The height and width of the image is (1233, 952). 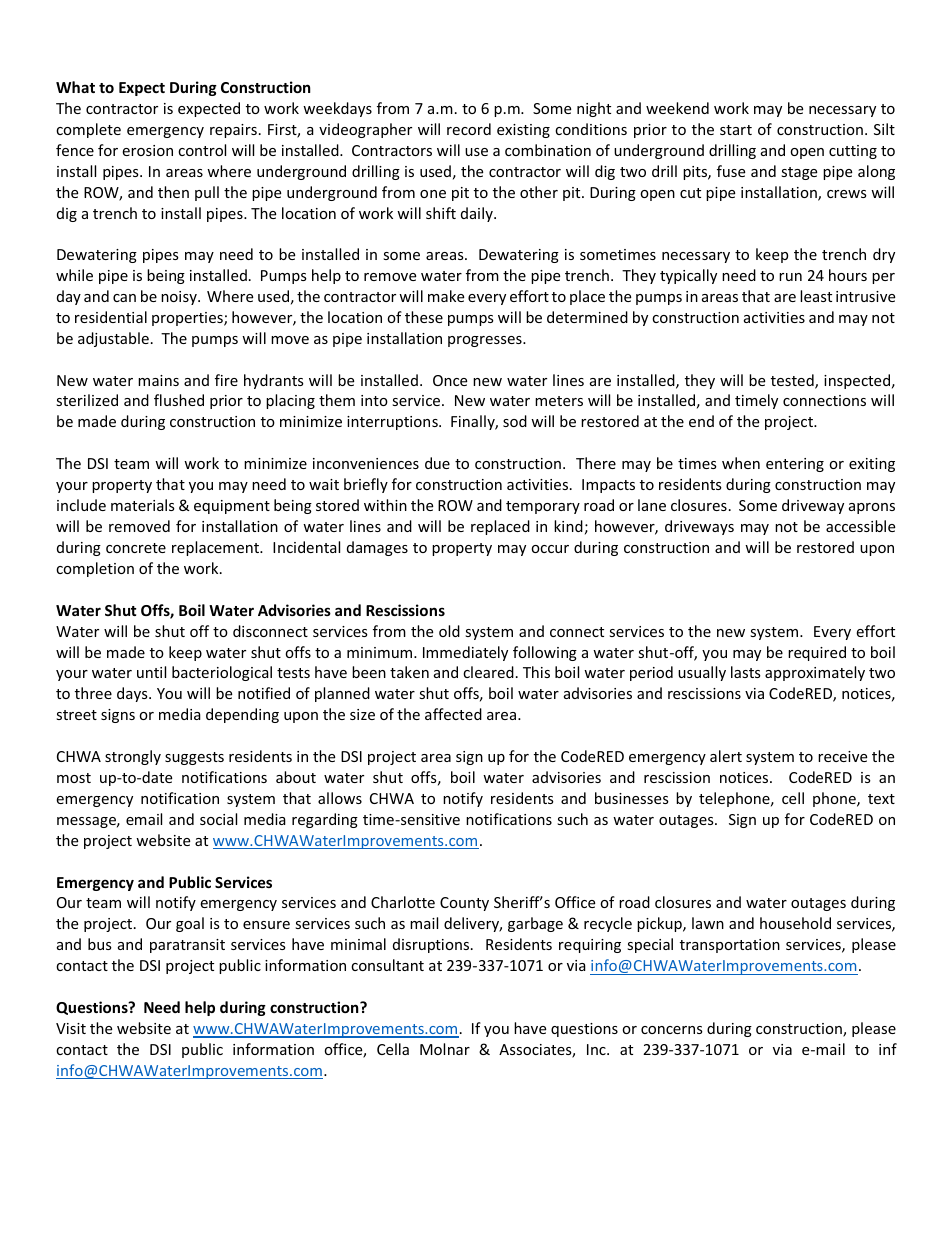 I want to click on noisy, so click(x=180, y=298).
